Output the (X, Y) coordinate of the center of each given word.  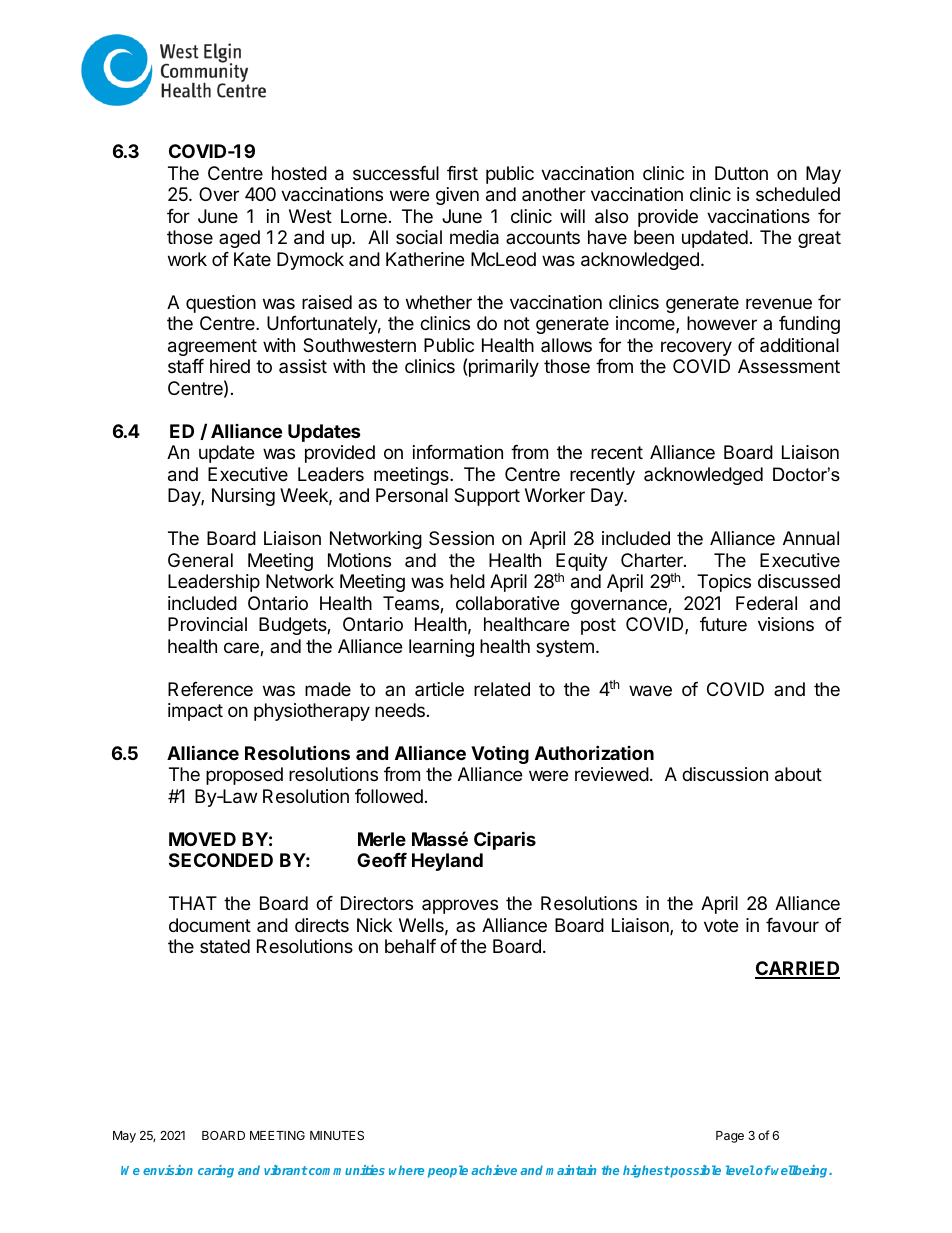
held (467, 581)
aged (239, 239)
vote (721, 925)
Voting (500, 754)
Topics (724, 583)
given (457, 196)
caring (216, 1171)
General (200, 560)
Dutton (741, 173)
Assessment (789, 366)
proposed (244, 776)
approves (460, 906)
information (458, 452)
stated (225, 946)
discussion (725, 774)
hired (230, 366)
